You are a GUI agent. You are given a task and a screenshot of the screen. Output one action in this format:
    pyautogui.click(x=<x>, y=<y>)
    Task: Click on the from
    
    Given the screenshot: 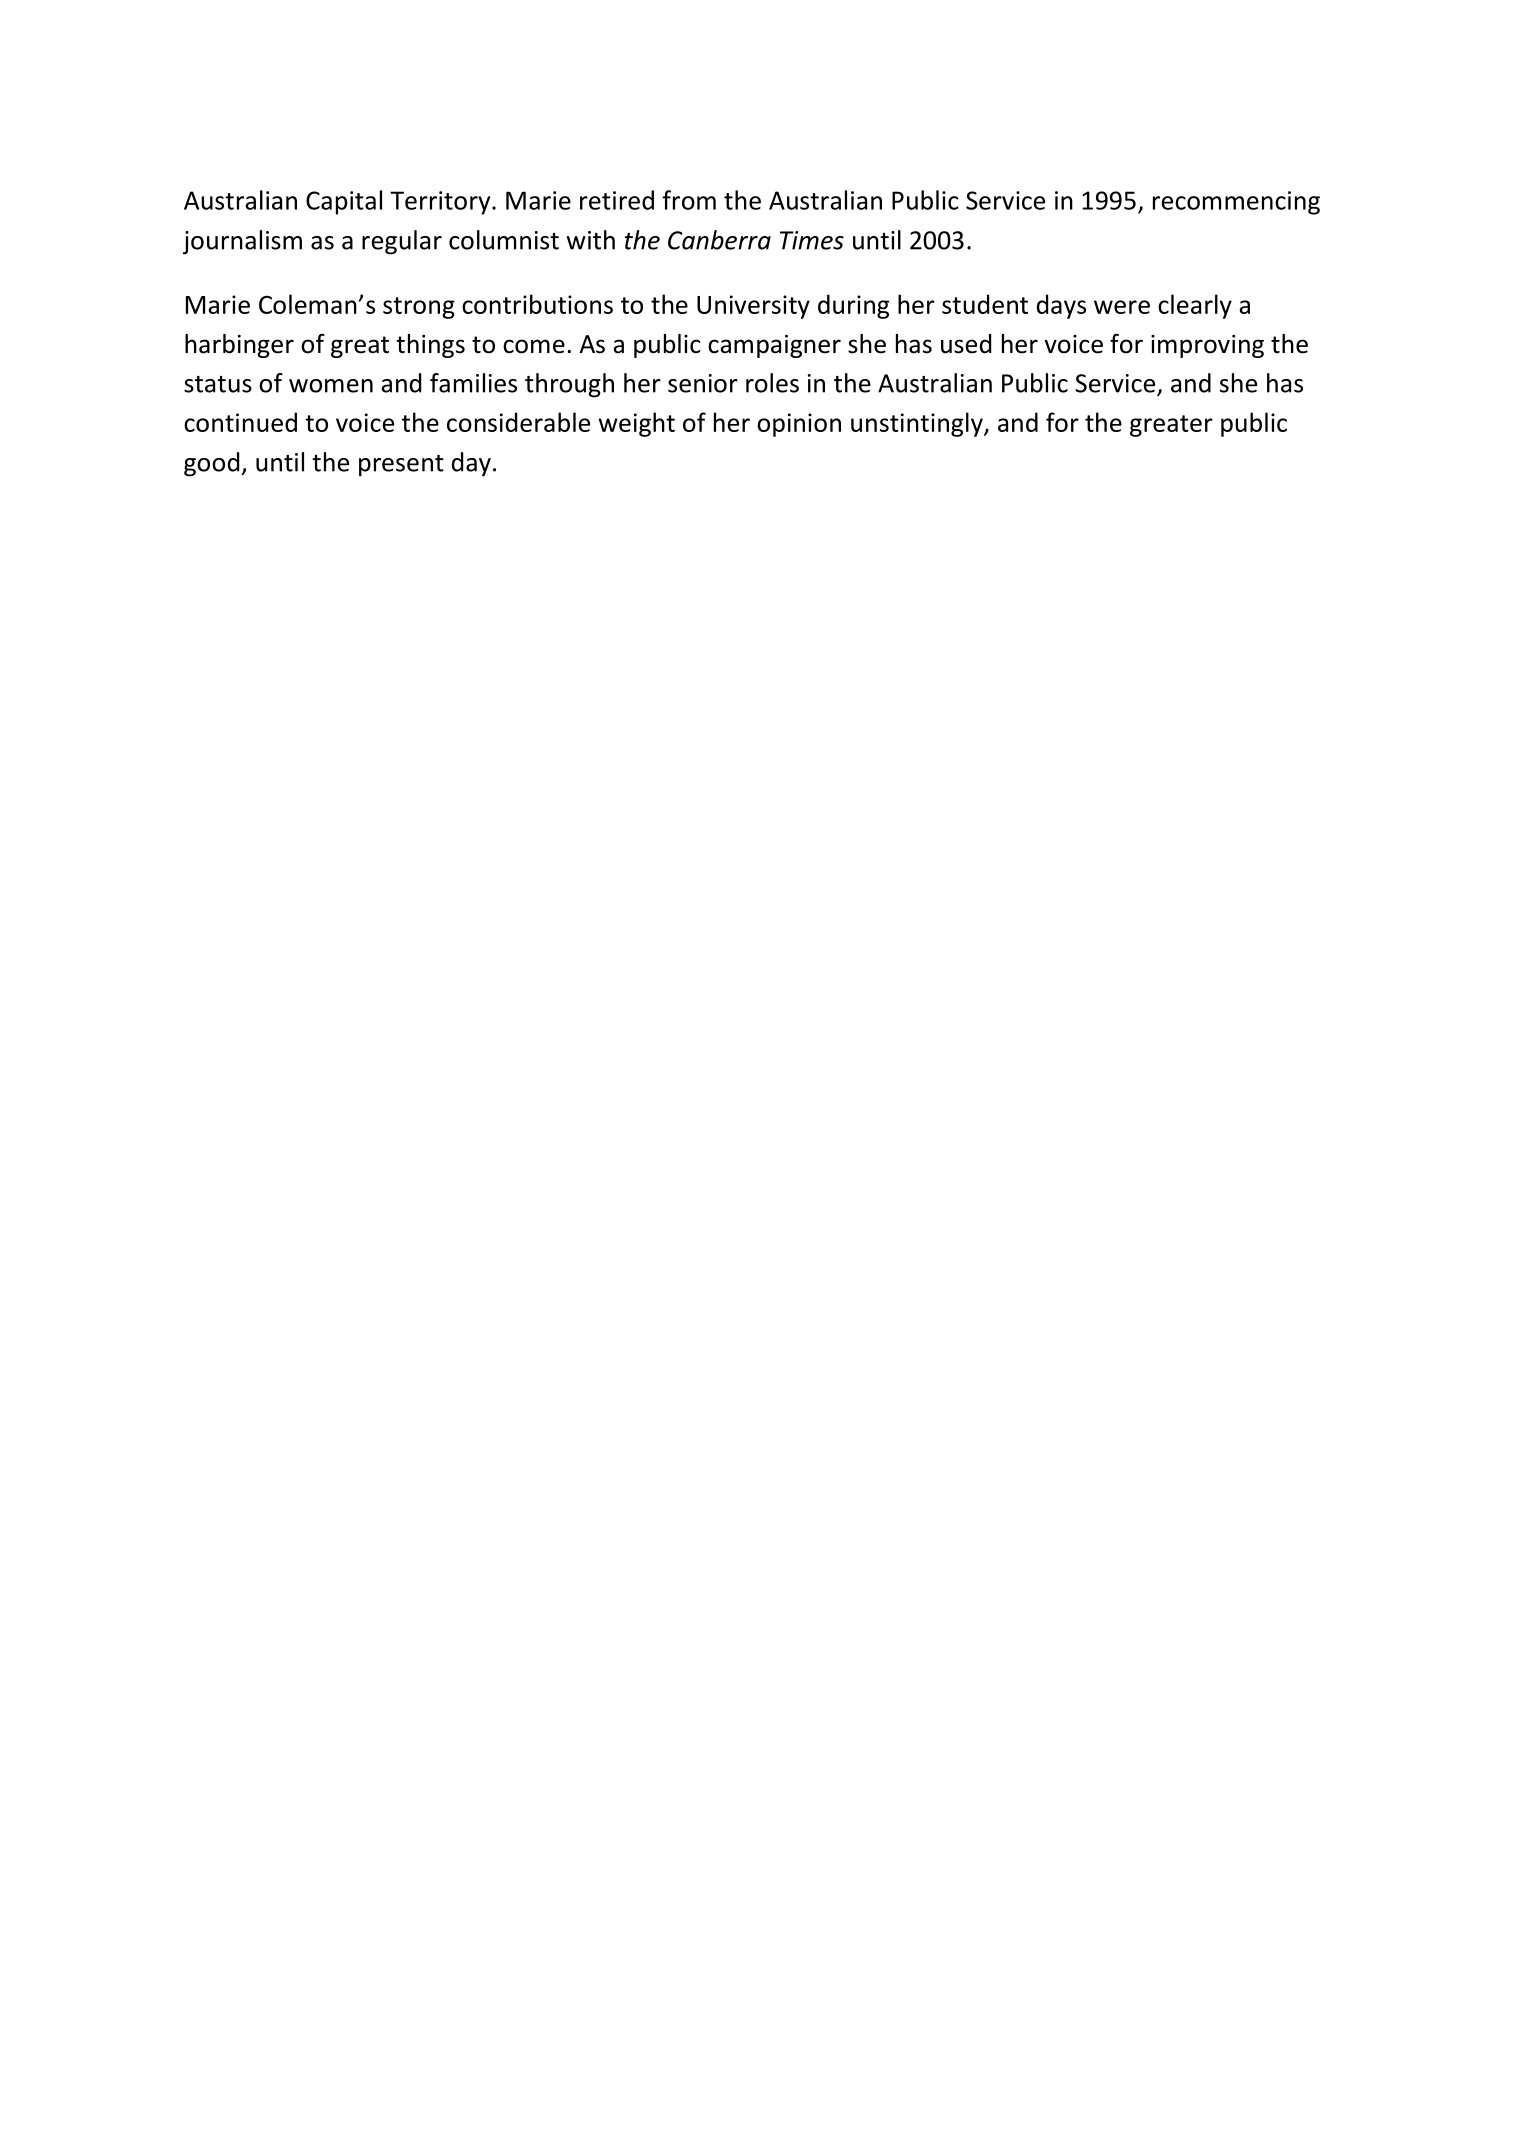 What is the action you would take?
    pyautogui.click(x=689, y=200)
